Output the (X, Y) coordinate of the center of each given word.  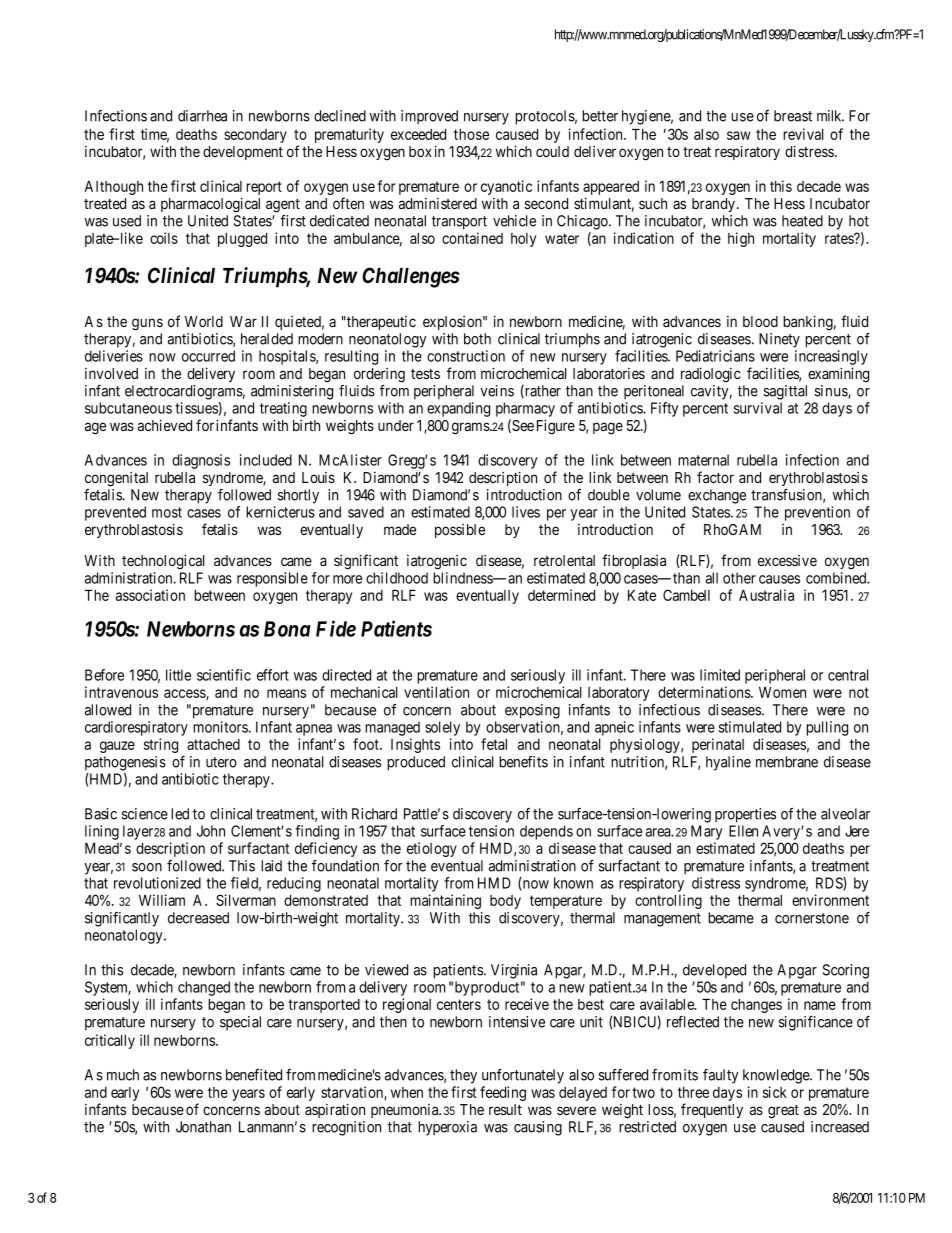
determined (561, 595)
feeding (503, 1093)
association (150, 595)
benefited (254, 1075)
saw (739, 135)
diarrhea (202, 116)
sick (775, 1092)
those (471, 134)
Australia (766, 595)
